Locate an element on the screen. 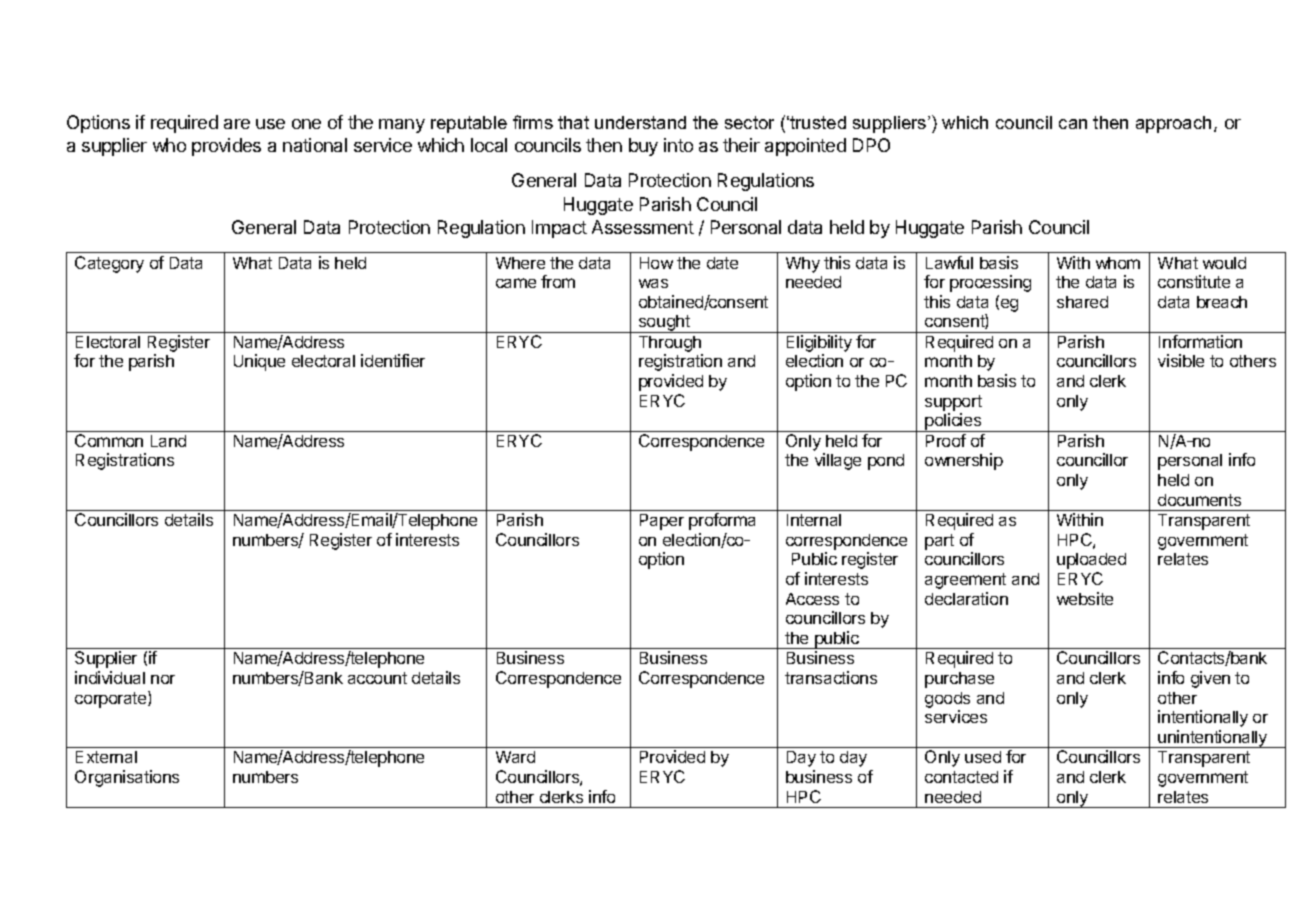 The image size is (1308, 924). can is located at coordinates (1073, 124).
